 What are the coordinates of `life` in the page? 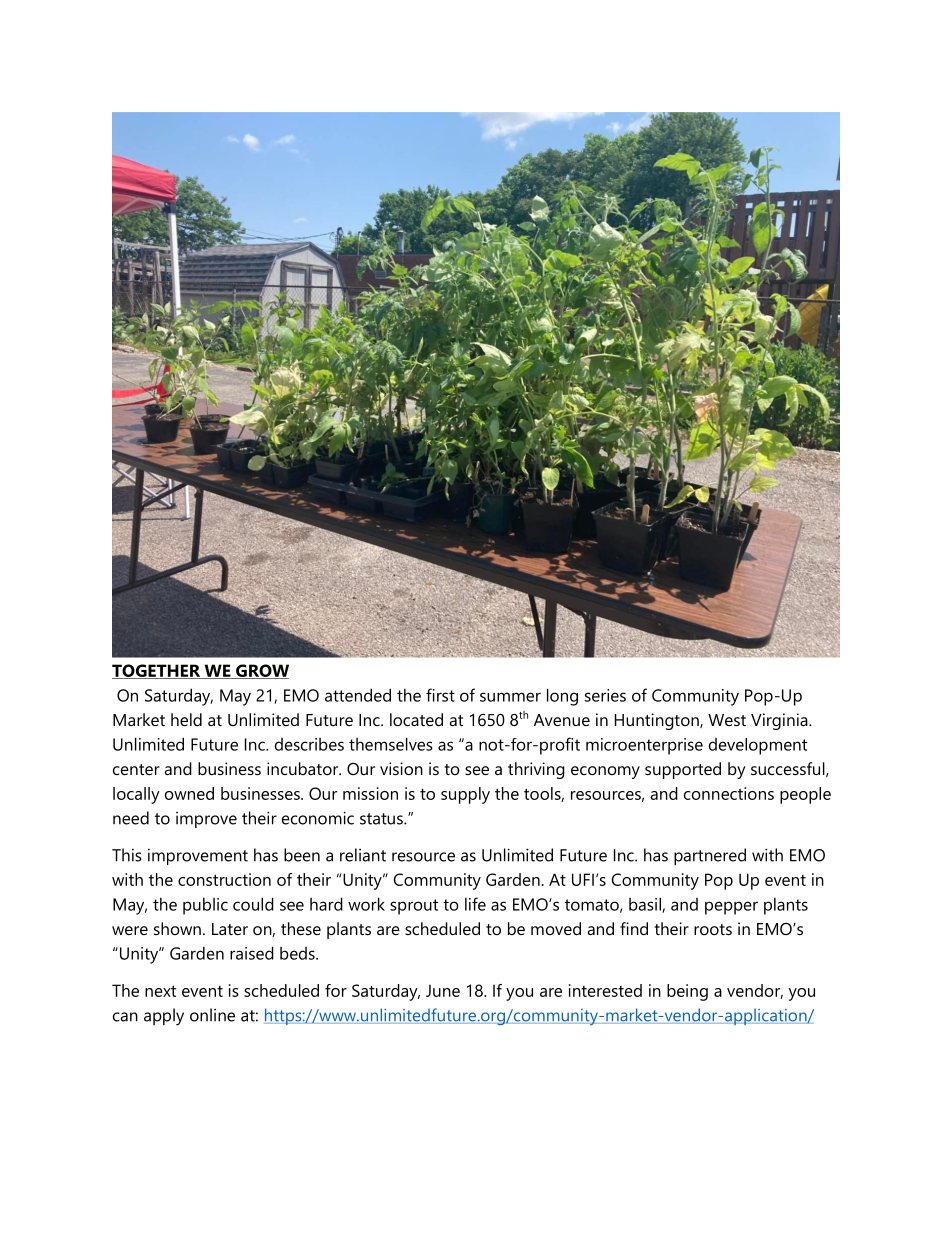 It's located at (475, 904).
